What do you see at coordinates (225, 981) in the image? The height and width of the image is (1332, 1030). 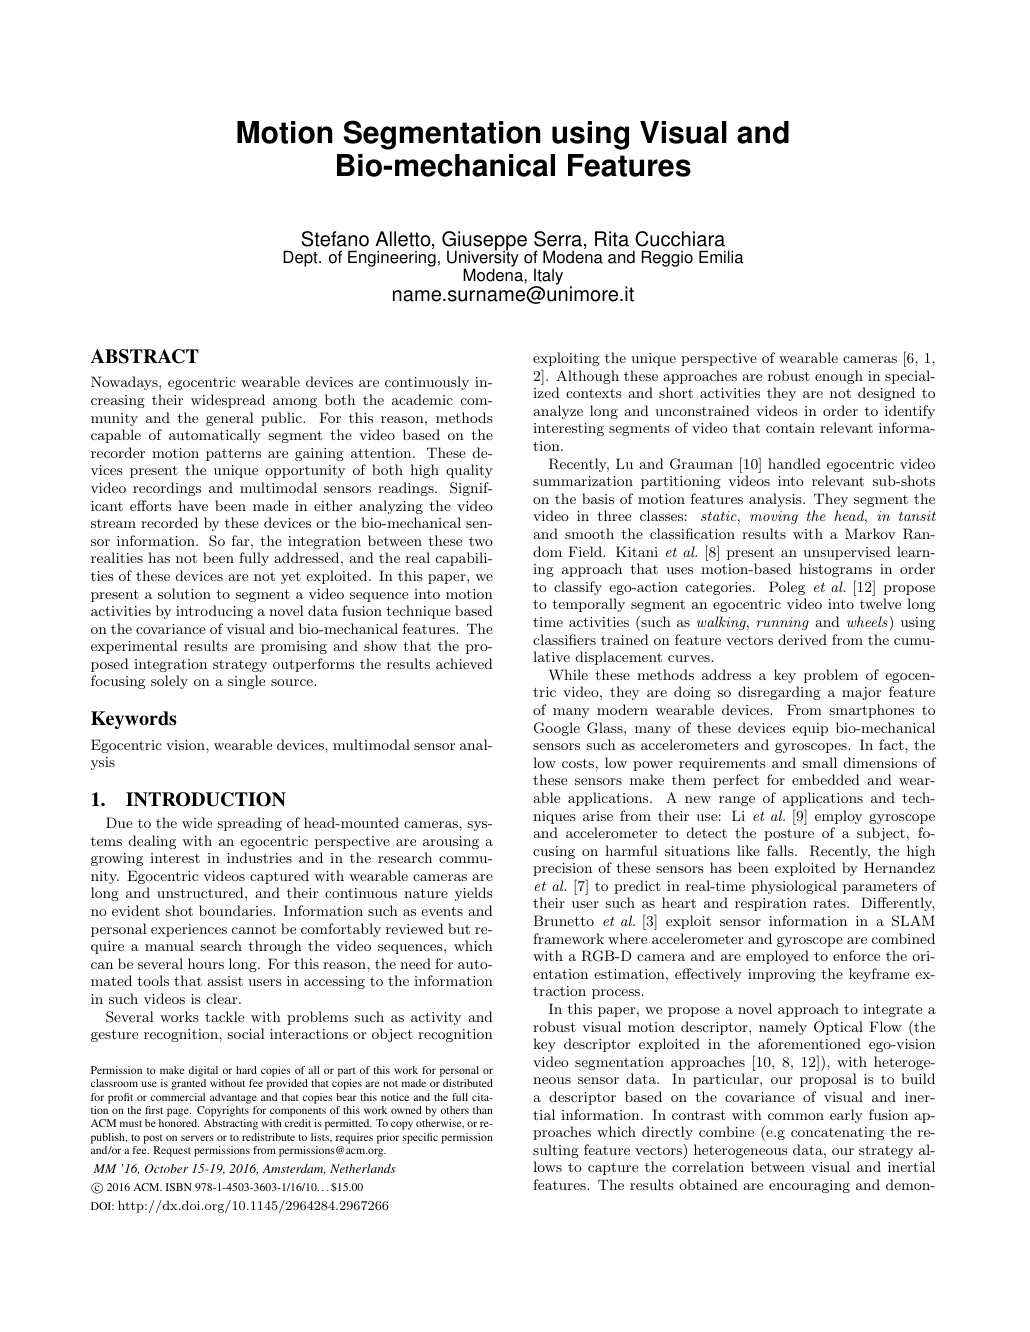 I see `assist` at bounding box center [225, 981].
